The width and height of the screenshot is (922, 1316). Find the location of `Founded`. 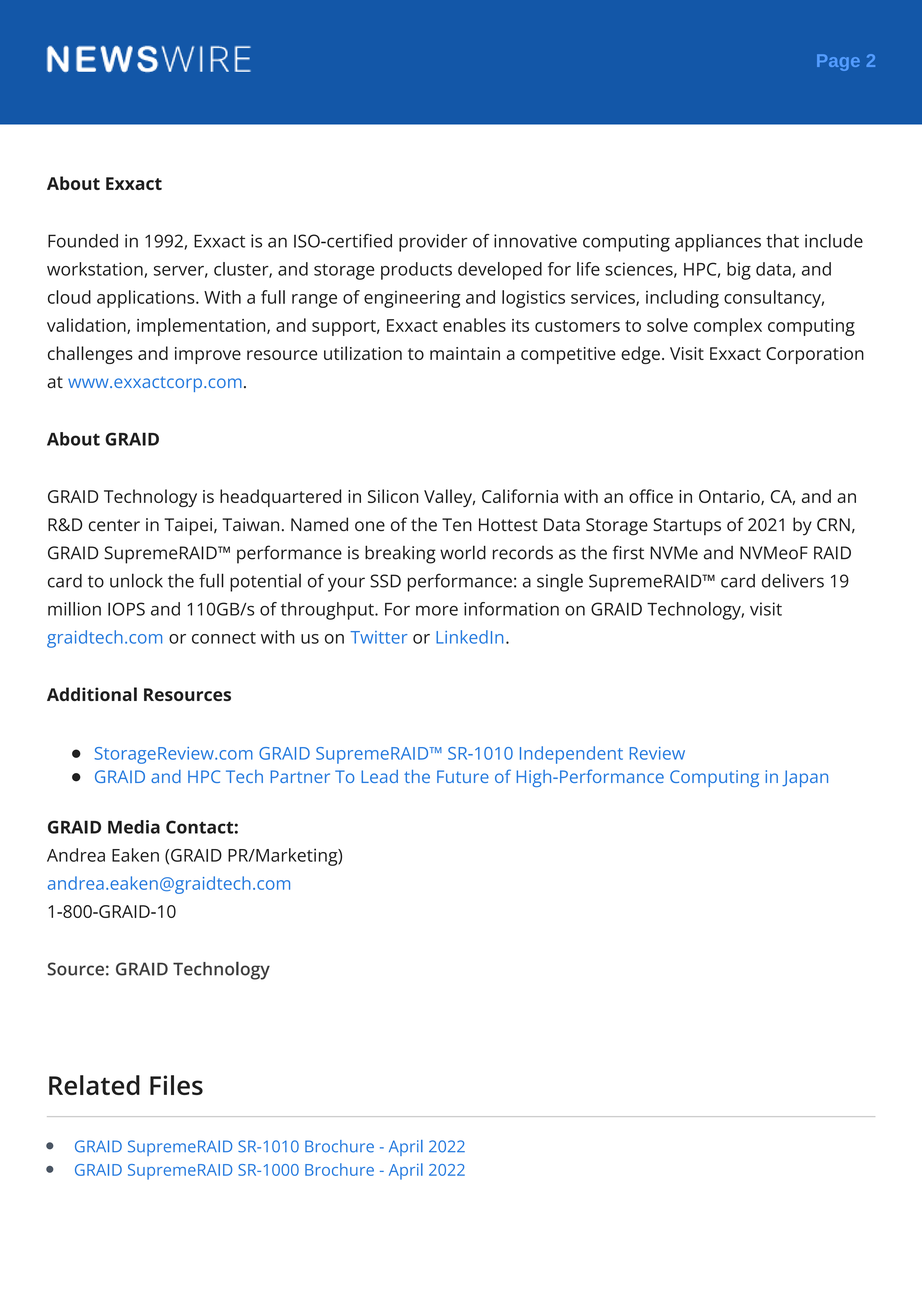

Founded is located at coordinates (83, 241).
